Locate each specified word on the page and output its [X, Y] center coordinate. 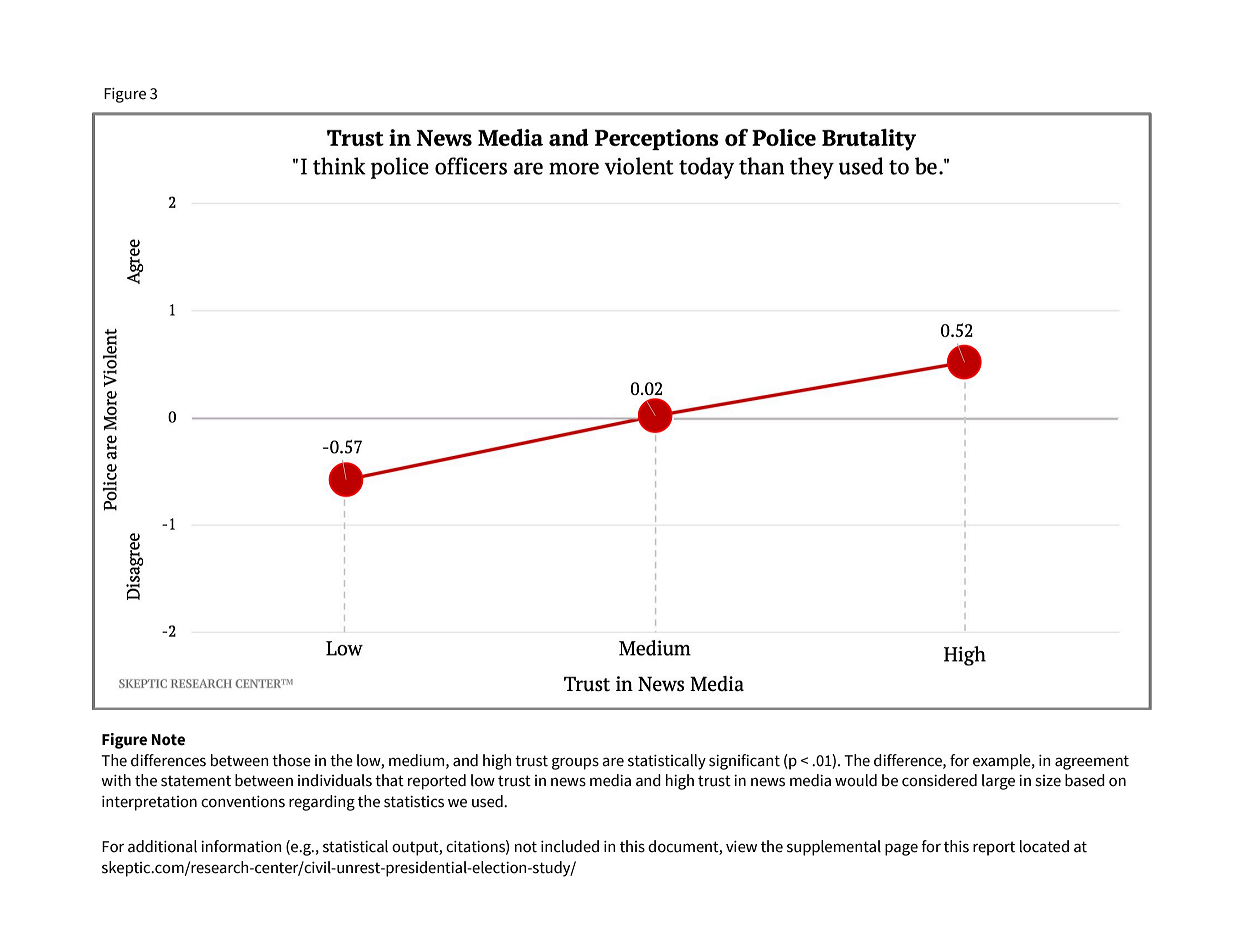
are [613, 762]
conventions [243, 802]
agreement [1092, 762]
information [241, 846]
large [998, 782]
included [570, 846]
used [488, 801]
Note [168, 740]
